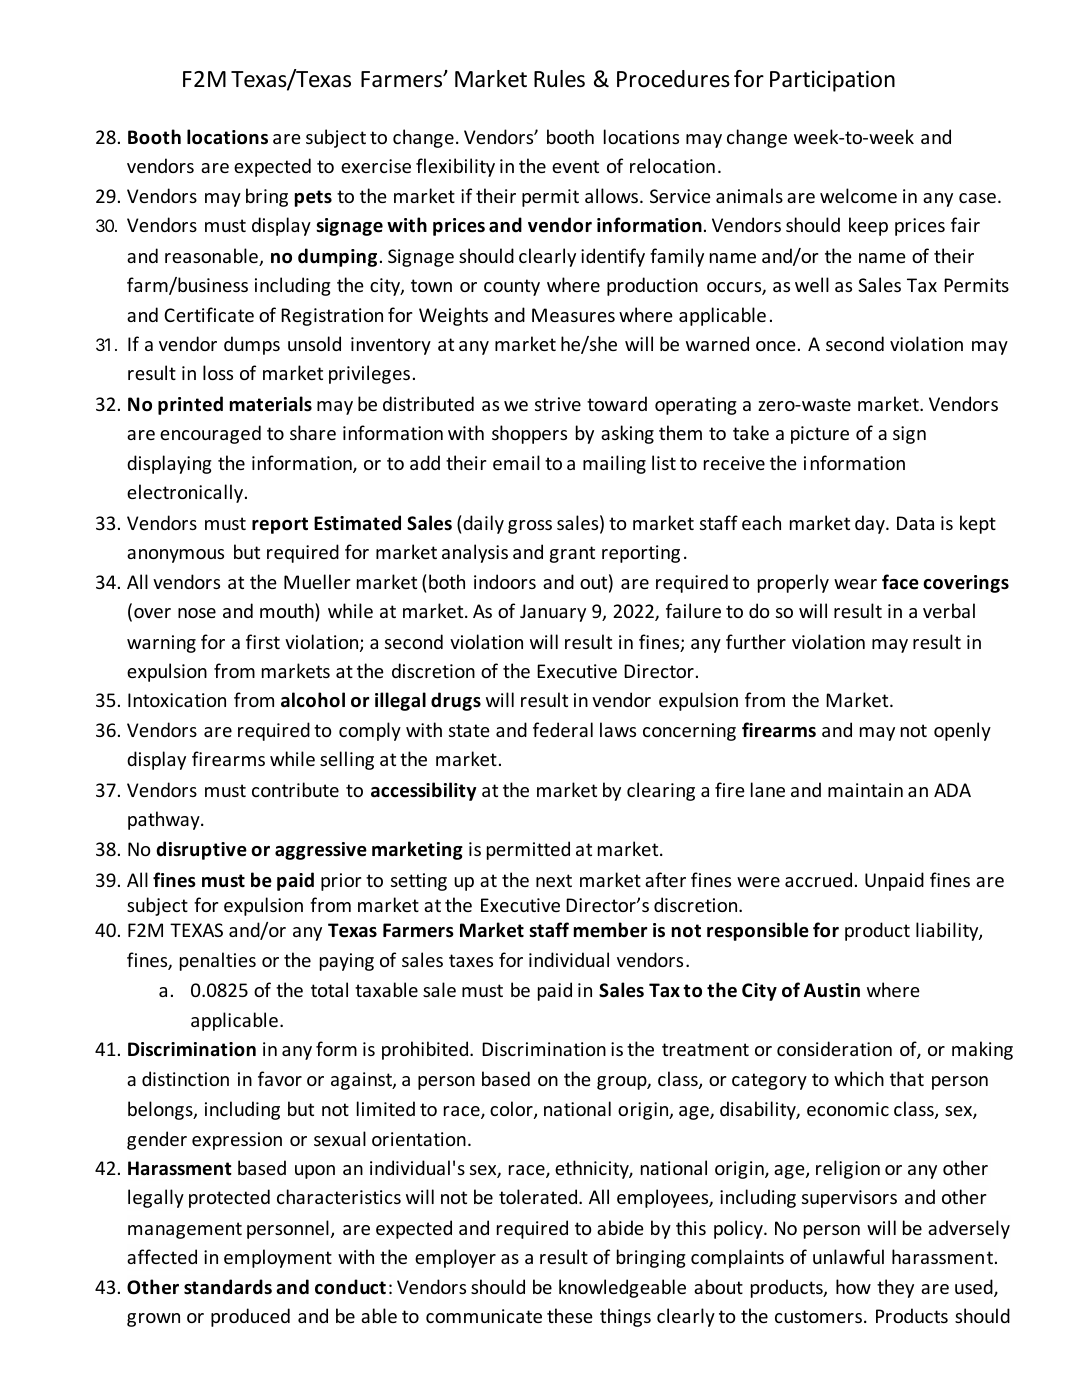 The image size is (1078, 1395). Describe the element at coordinates (228, 1287) in the page. I see `standards` at that location.
